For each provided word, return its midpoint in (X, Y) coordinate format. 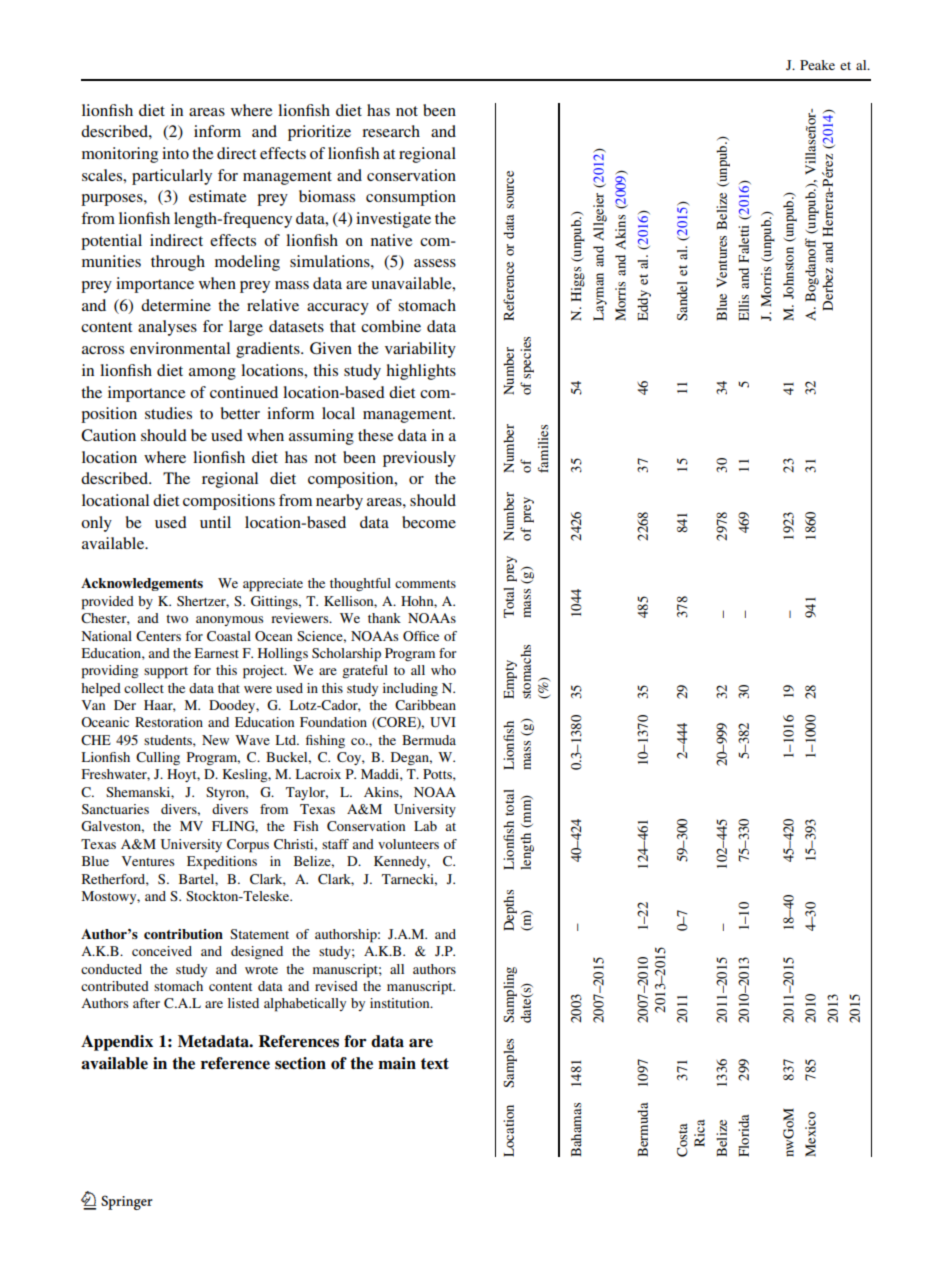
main (397, 1063)
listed (243, 1003)
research (391, 131)
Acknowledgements (142, 584)
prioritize (319, 133)
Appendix (117, 1043)
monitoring (120, 155)
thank (384, 618)
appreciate (273, 585)
